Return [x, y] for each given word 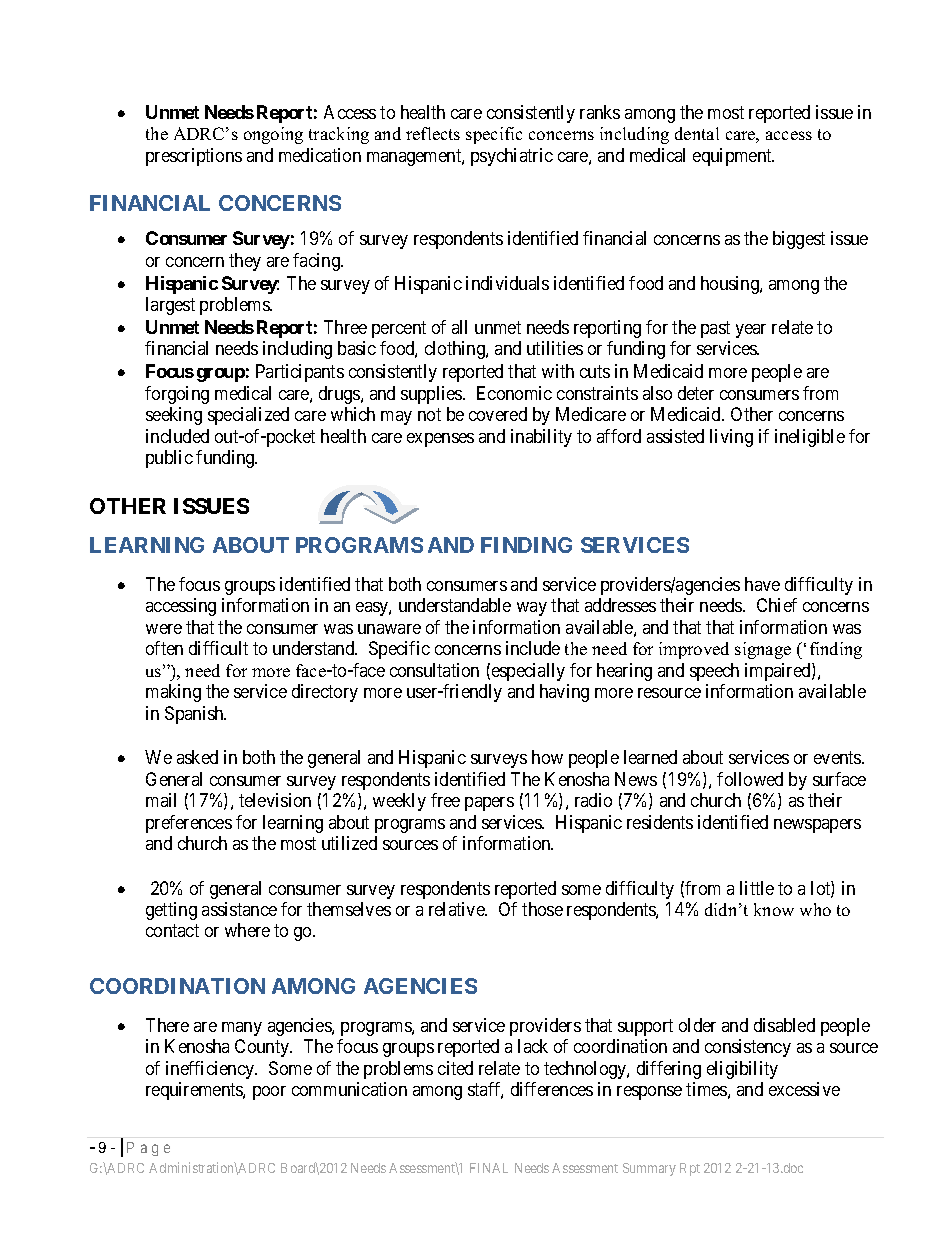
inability [541, 438]
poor [269, 1093]
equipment [733, 157]
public [169, 459]
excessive [804, 1089]
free [445, 800]
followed [750, 779]
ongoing [273, 135]
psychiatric [512, 157]
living [731, 438]
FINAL [489, 1168]
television [275, 800]
